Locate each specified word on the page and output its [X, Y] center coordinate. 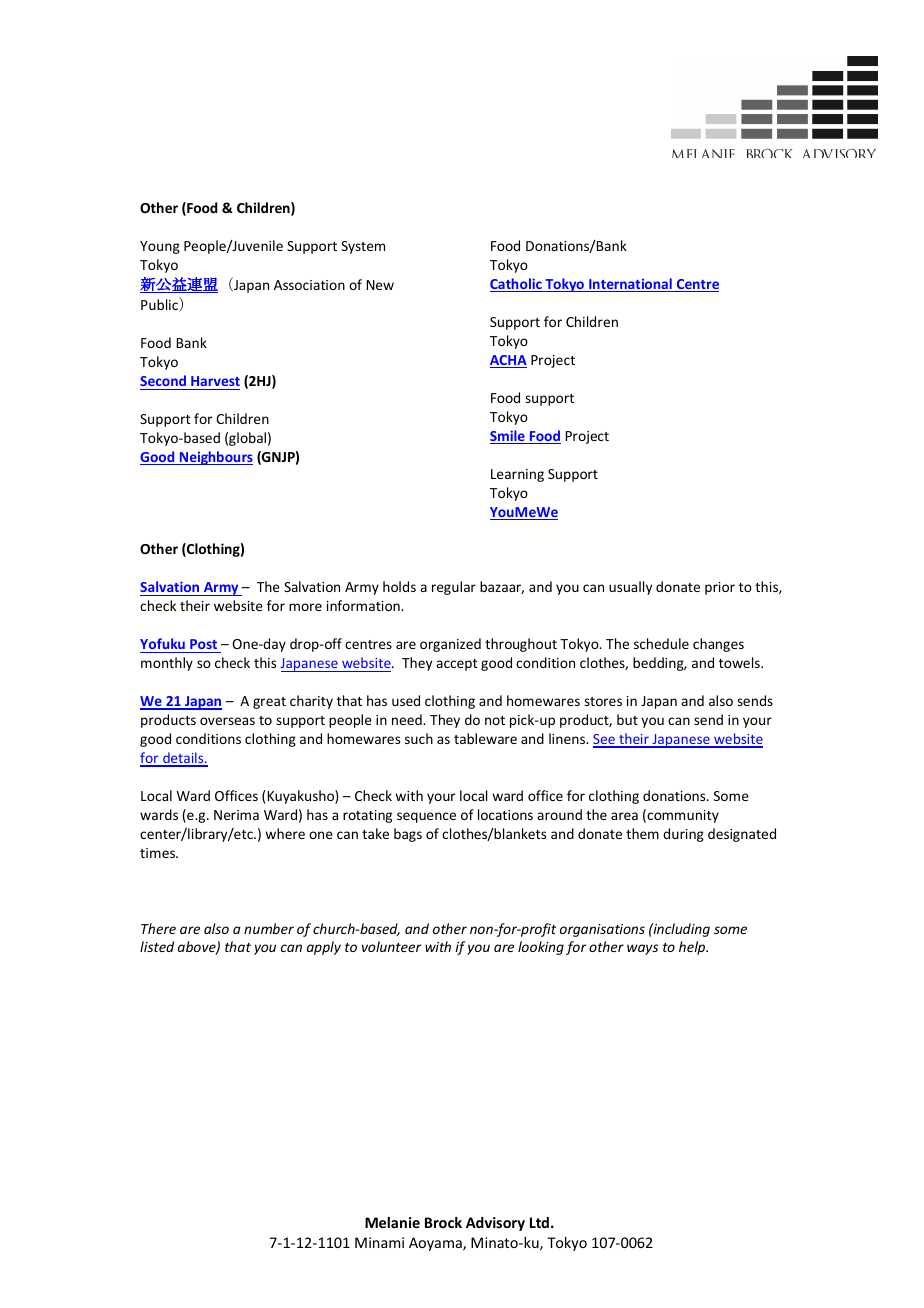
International [630, 285]
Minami [379, 1242]
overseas [227, 721]
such [419, 738]
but [627, 719]
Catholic [517, 285]
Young [160, 247]
